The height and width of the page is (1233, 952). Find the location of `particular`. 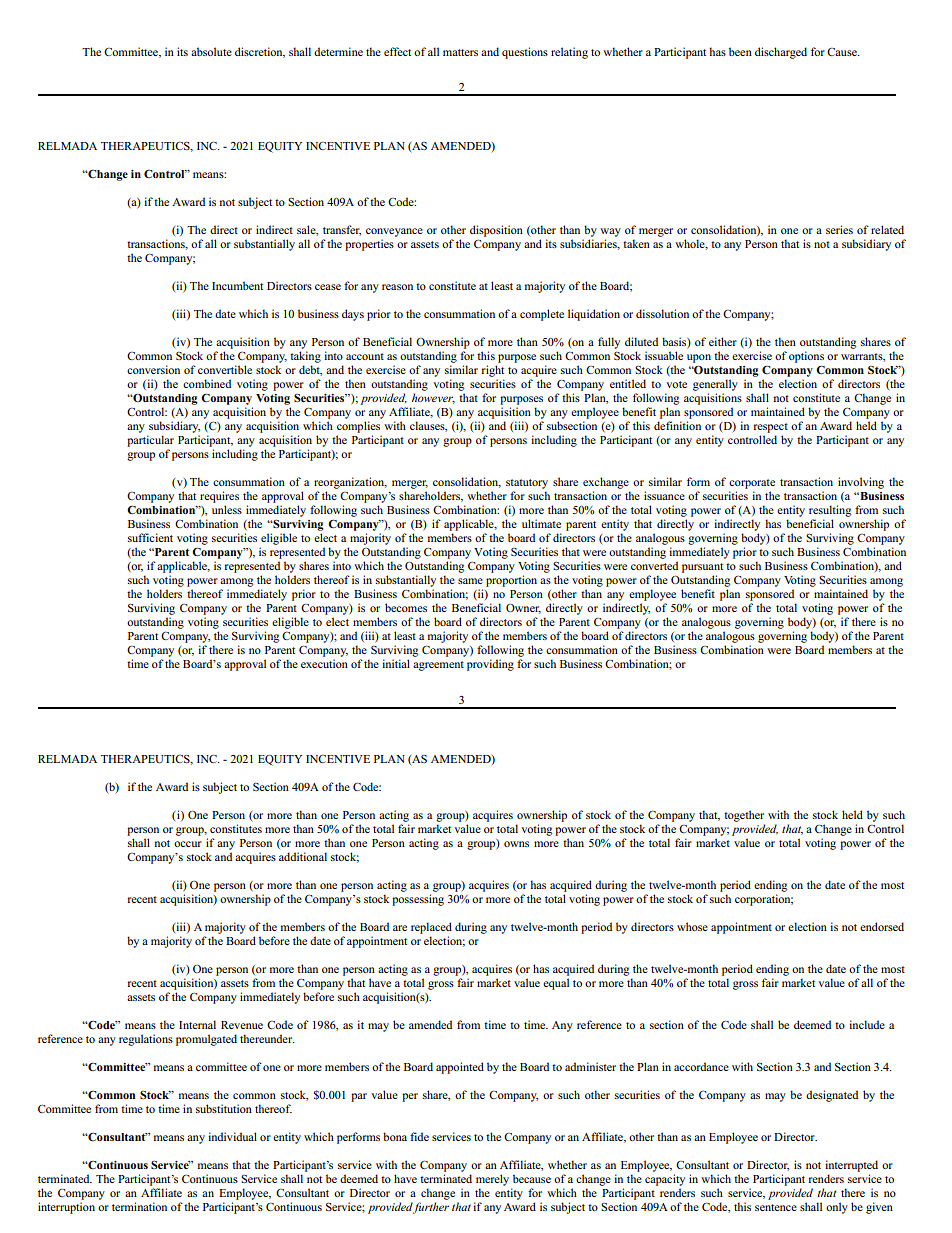

particular is located at coordinates (150, 441).
